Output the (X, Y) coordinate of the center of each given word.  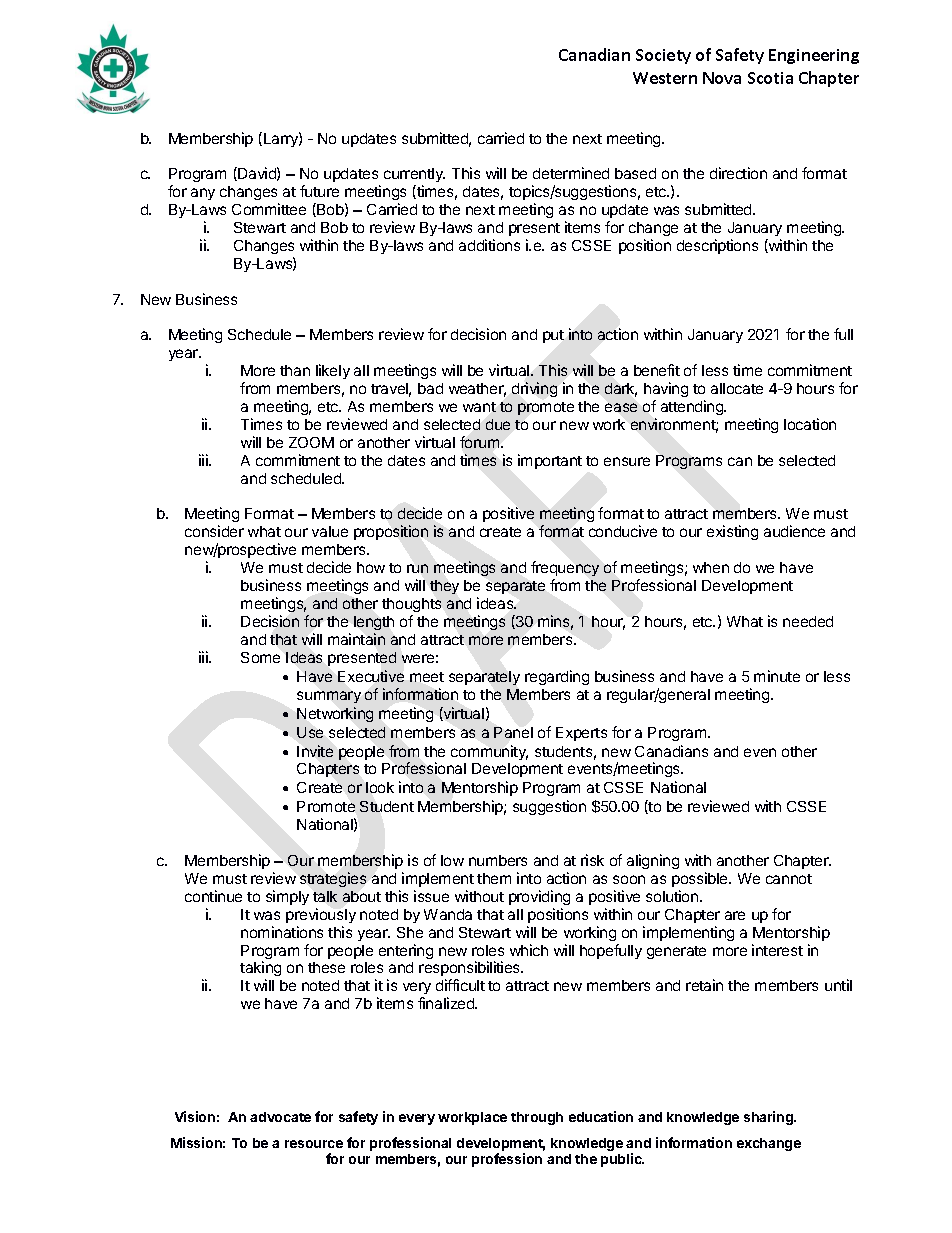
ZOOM (311, 442)
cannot (789, 879)
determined (571, 173)
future (319, 191)
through (537, 1118)
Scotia (770, 78)
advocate (280, 1117)
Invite (315, 751)
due (498, 424)
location (810, 424)
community (489, 752)
